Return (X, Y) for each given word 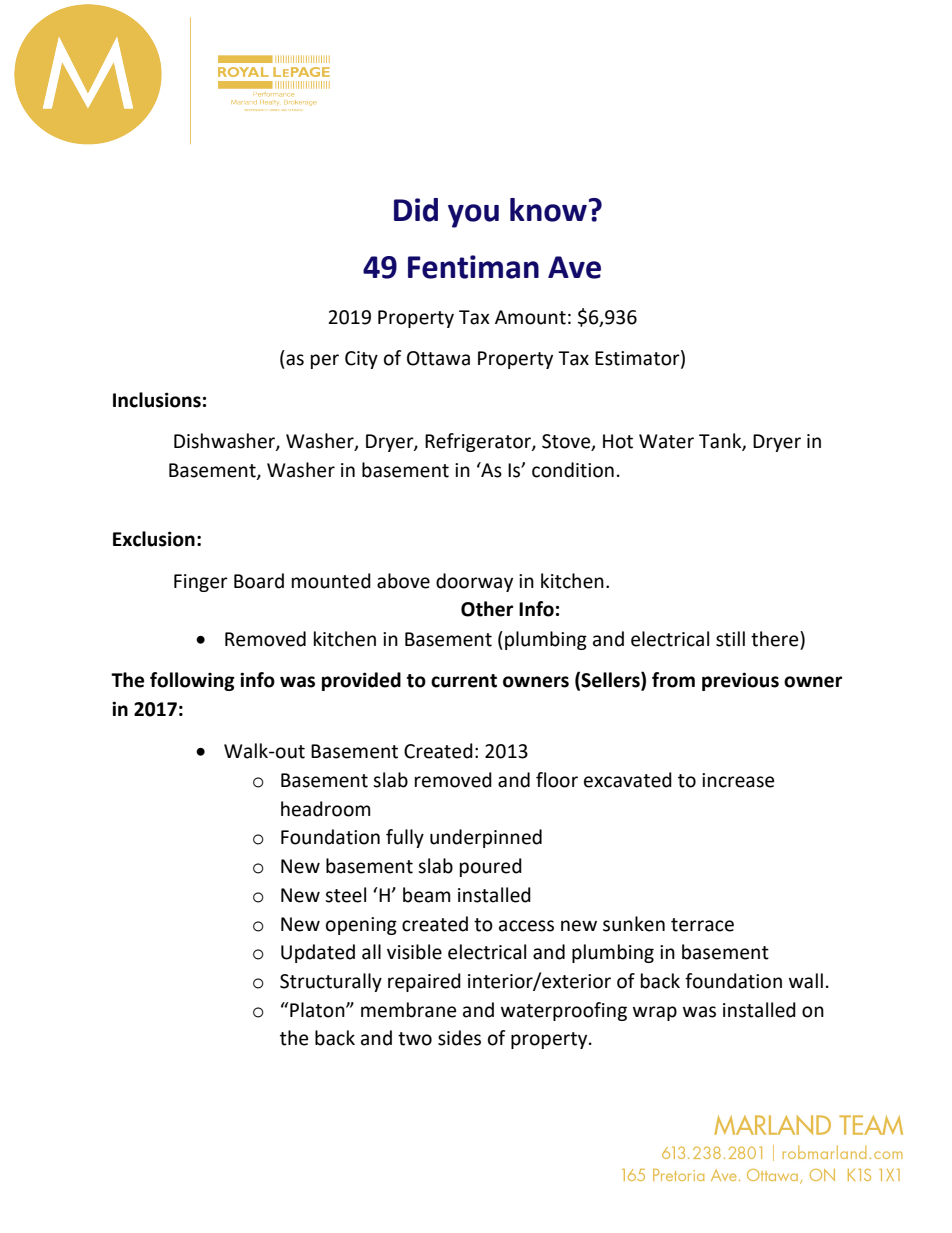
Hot (618, 441)
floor (557, 780)
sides (459, 1038)
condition (573, 470)
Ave (574, 267)
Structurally (331, 982)
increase (738, 780)
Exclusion (154, 539)
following (192, 681)
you (473, 216)
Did (416, 210)
